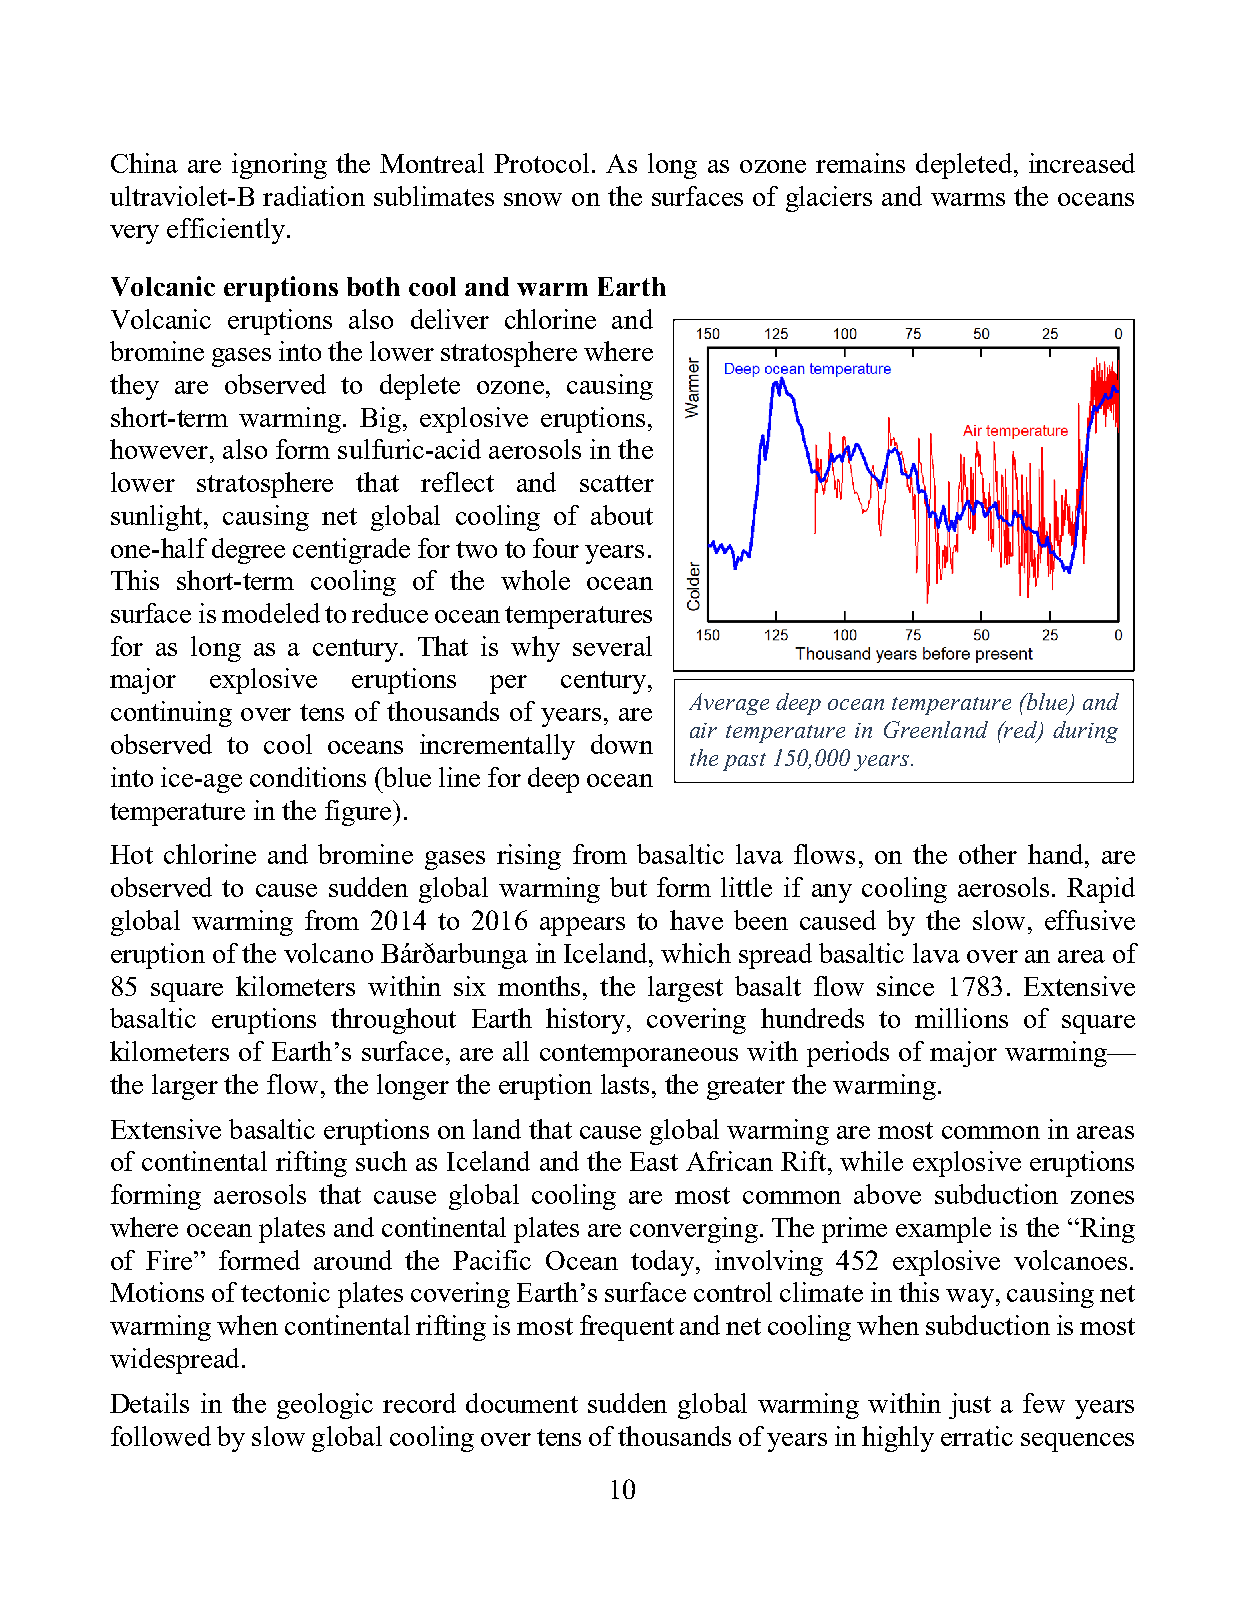  I want to click on just, so click(970, 1406).
